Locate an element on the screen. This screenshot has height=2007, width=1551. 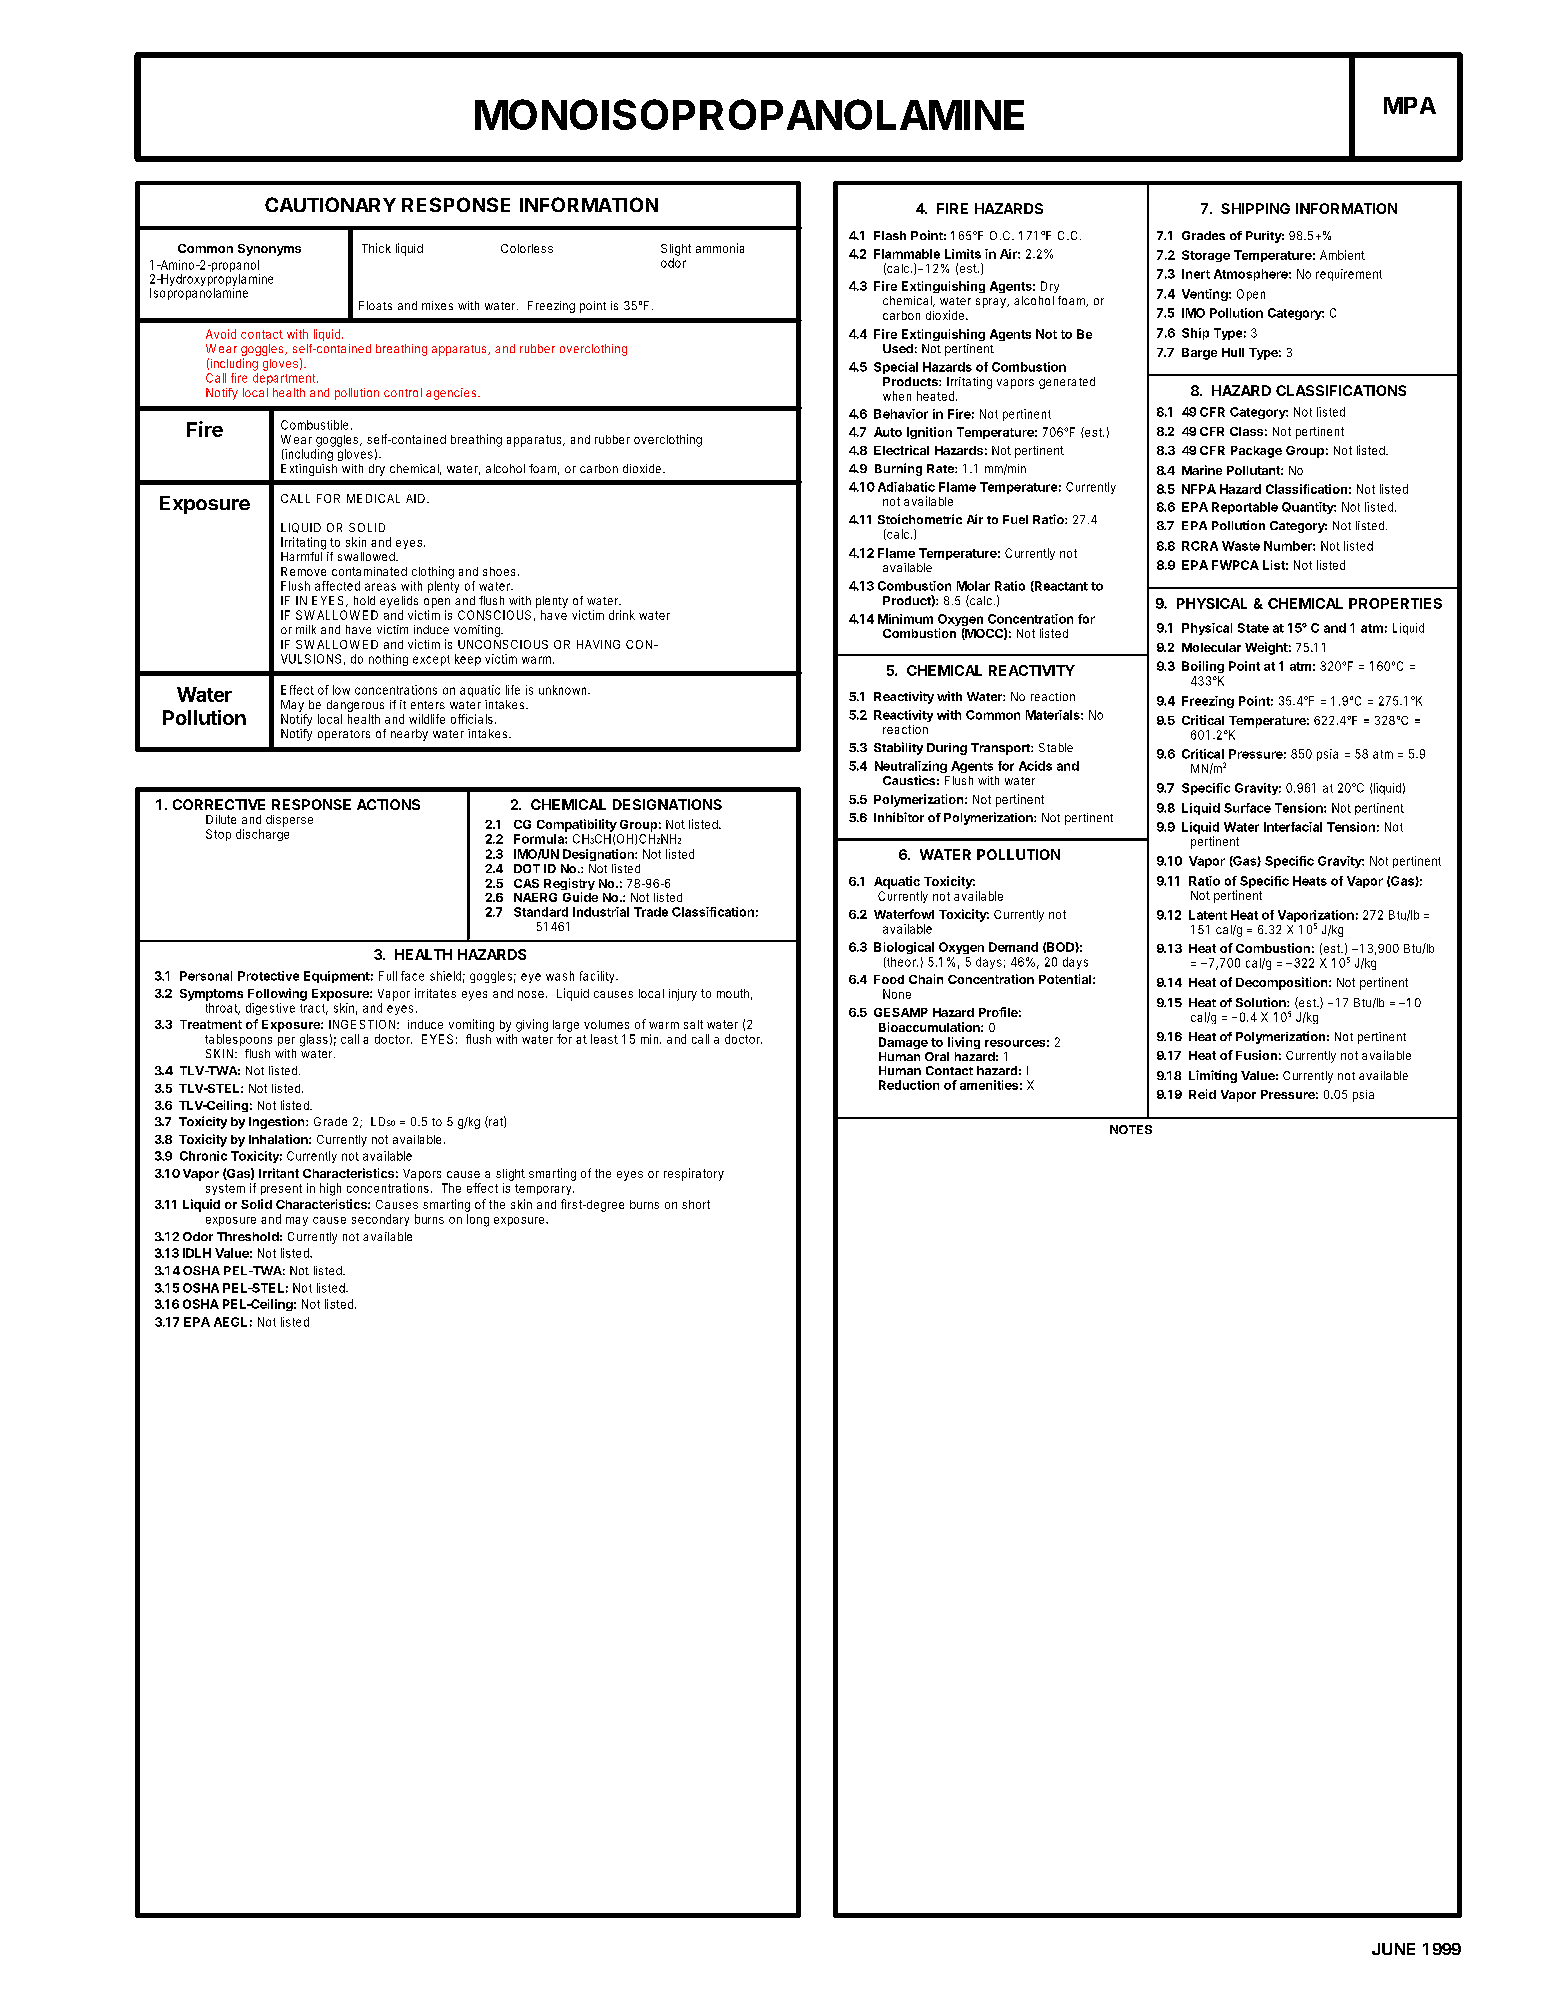
Storage is located at coordinates (1206, 256).
